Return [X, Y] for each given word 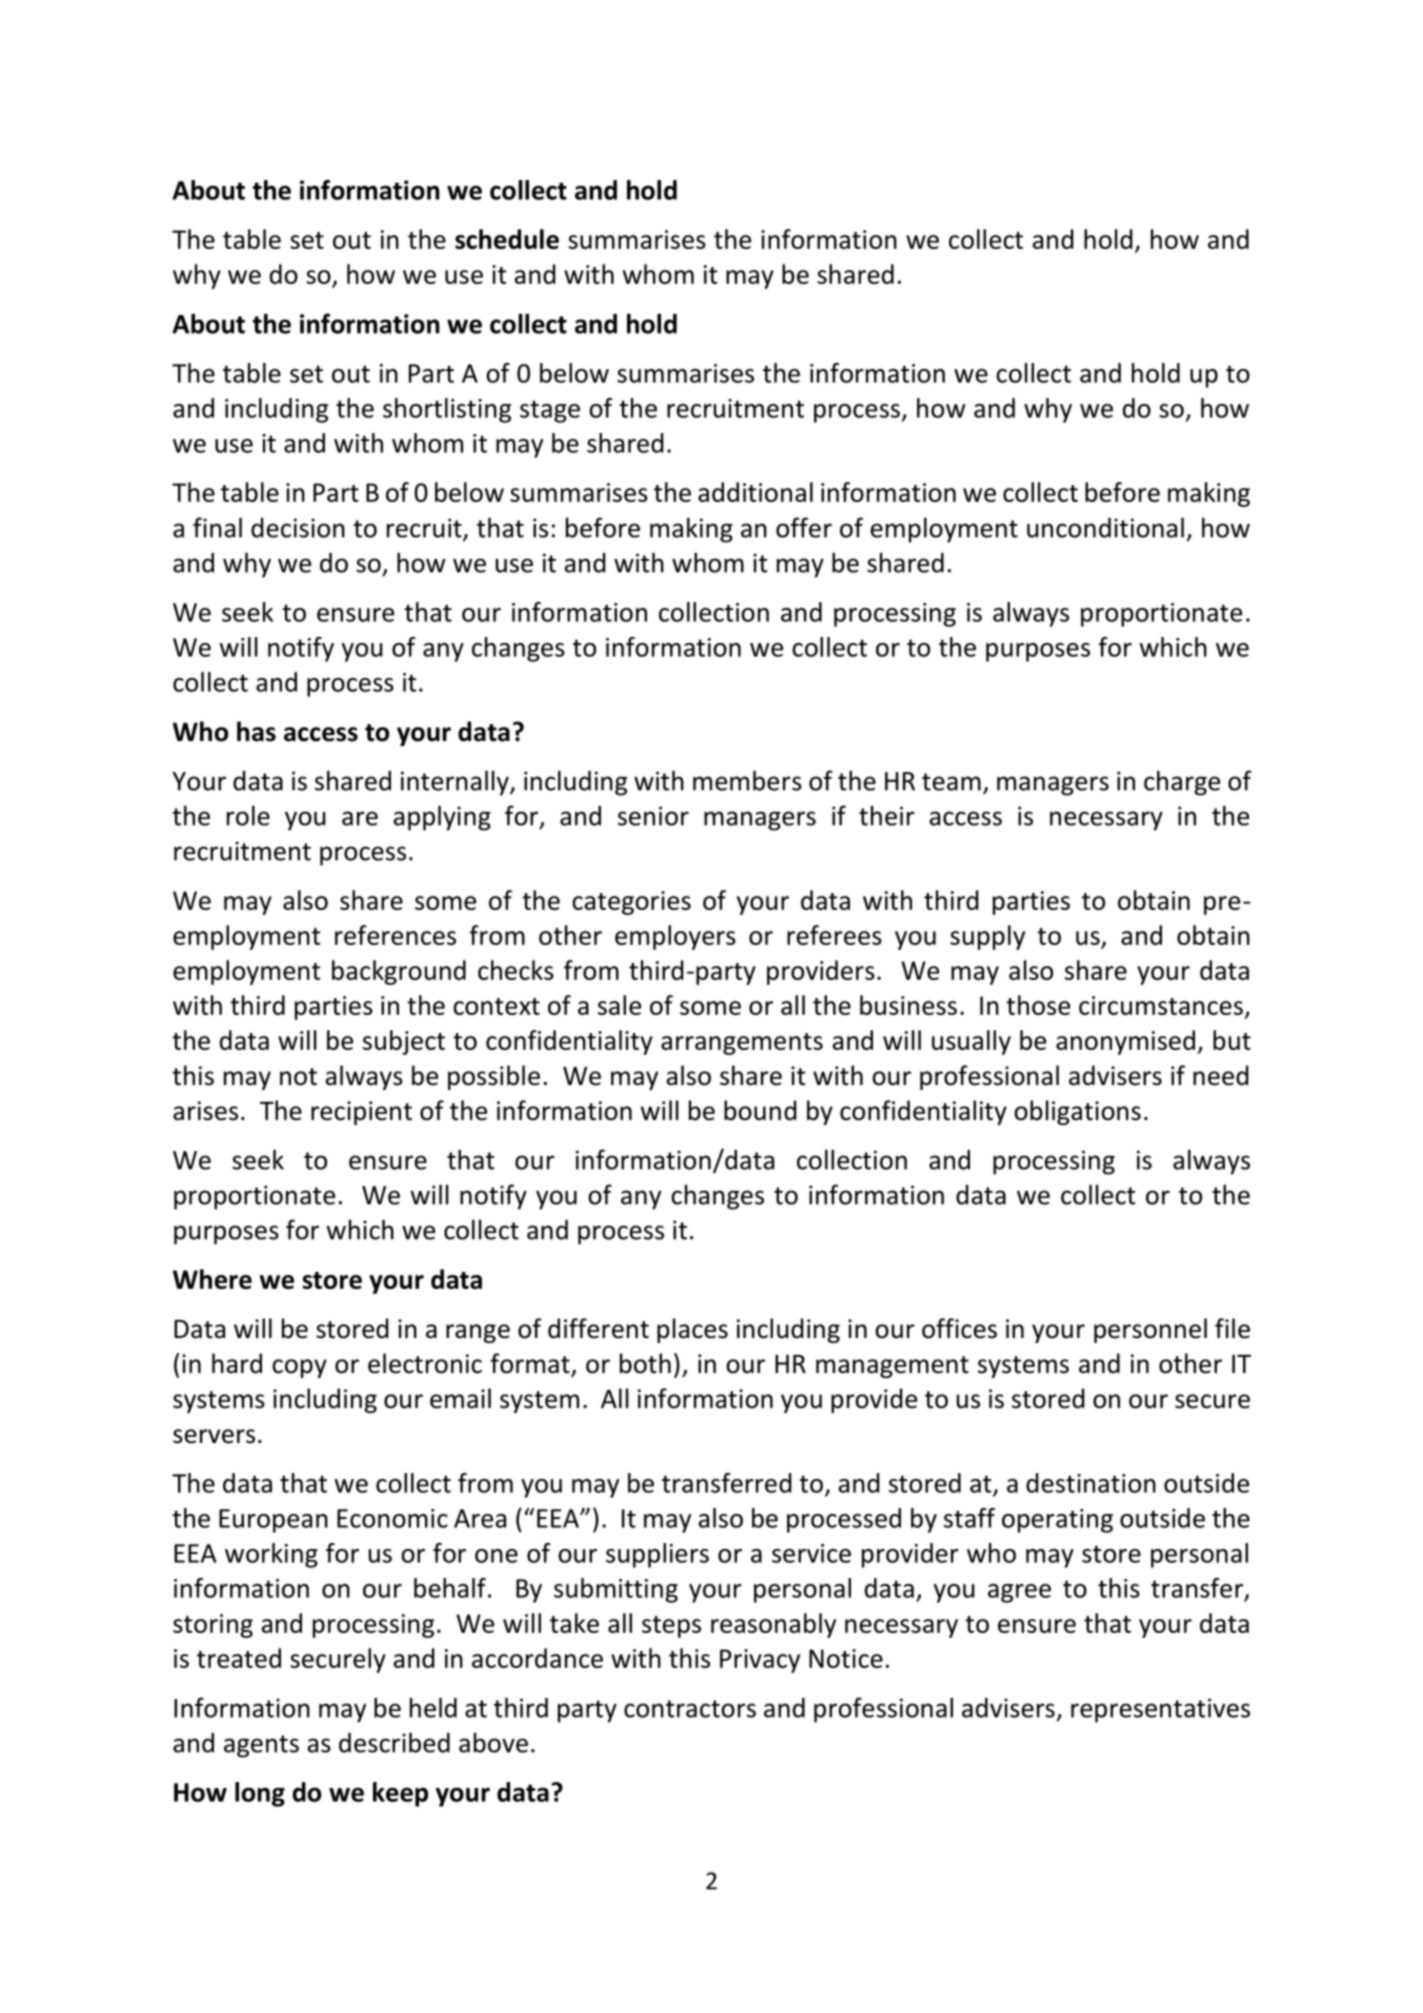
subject [404, 1042]
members [747, 780]
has [256, 731]
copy [299, 1368]
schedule [507, 239]
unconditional [1105, 527]
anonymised [1125, 1042]
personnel [1150, 1330]
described [394, 1742]
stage [550, 411]
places [692, 1330]
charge [1182, 783]
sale [619, 1005]
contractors [690, 1709]
